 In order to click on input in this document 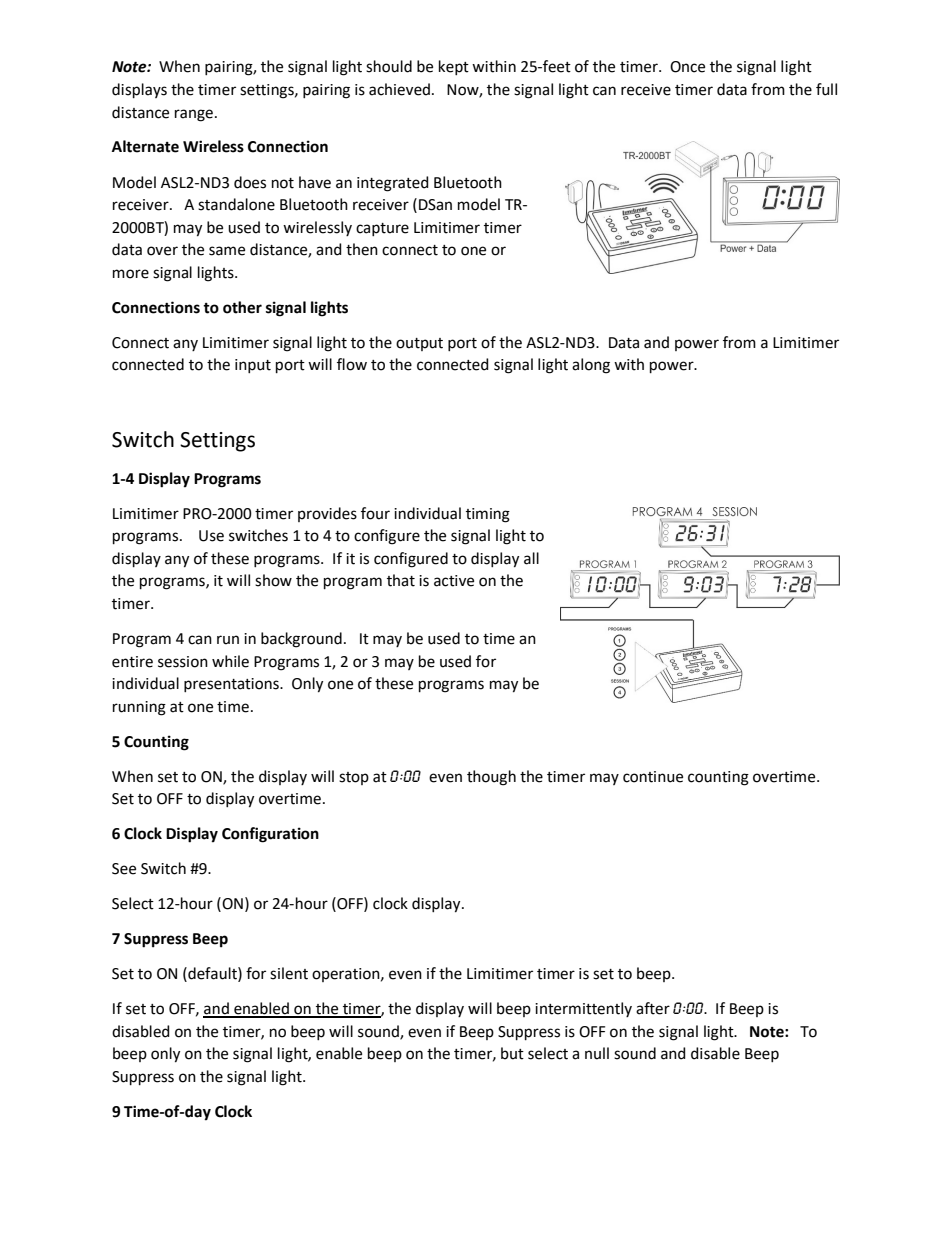, I will do `click(253, 366)`.
